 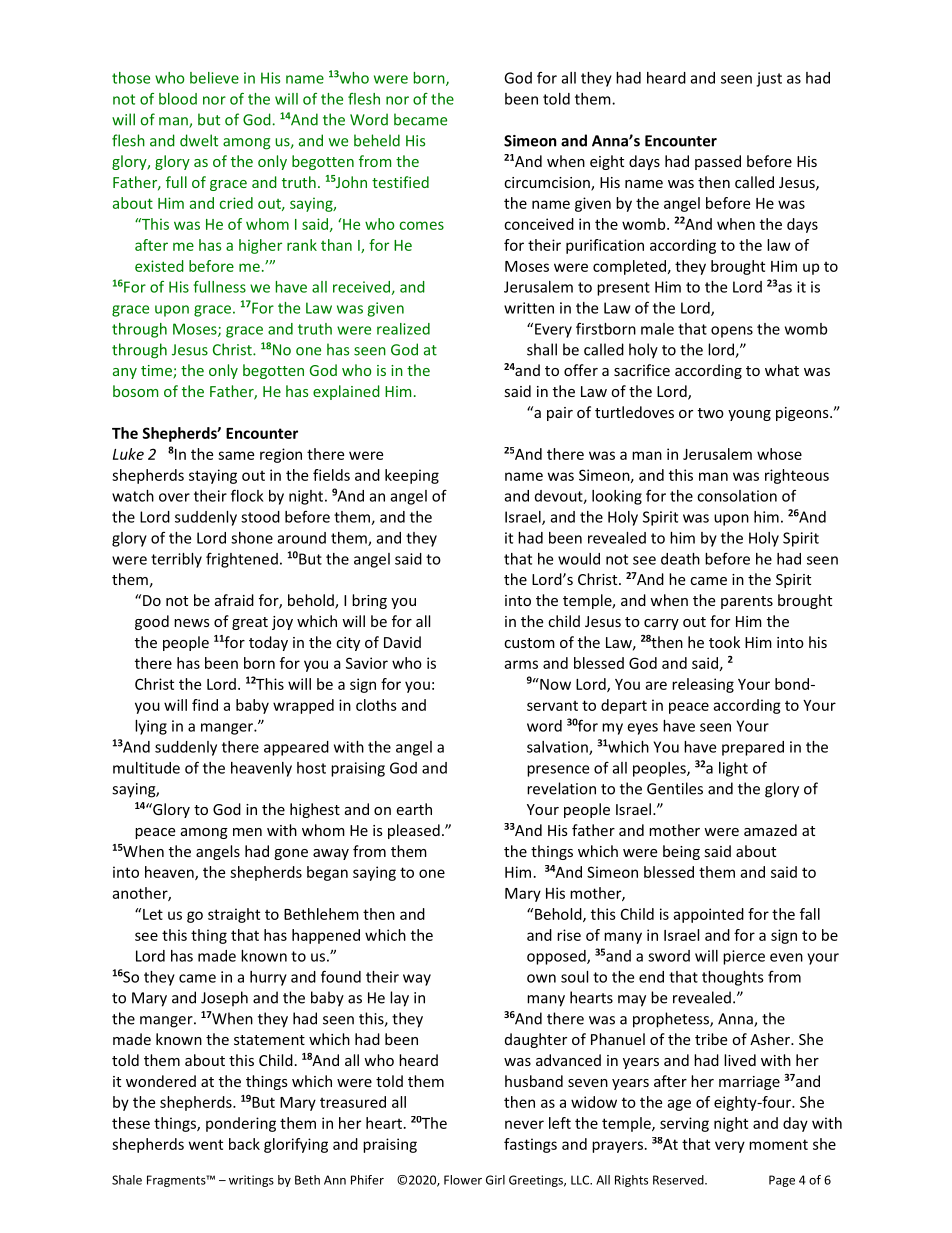 I want to click on took, so click(x=724, y=642).
